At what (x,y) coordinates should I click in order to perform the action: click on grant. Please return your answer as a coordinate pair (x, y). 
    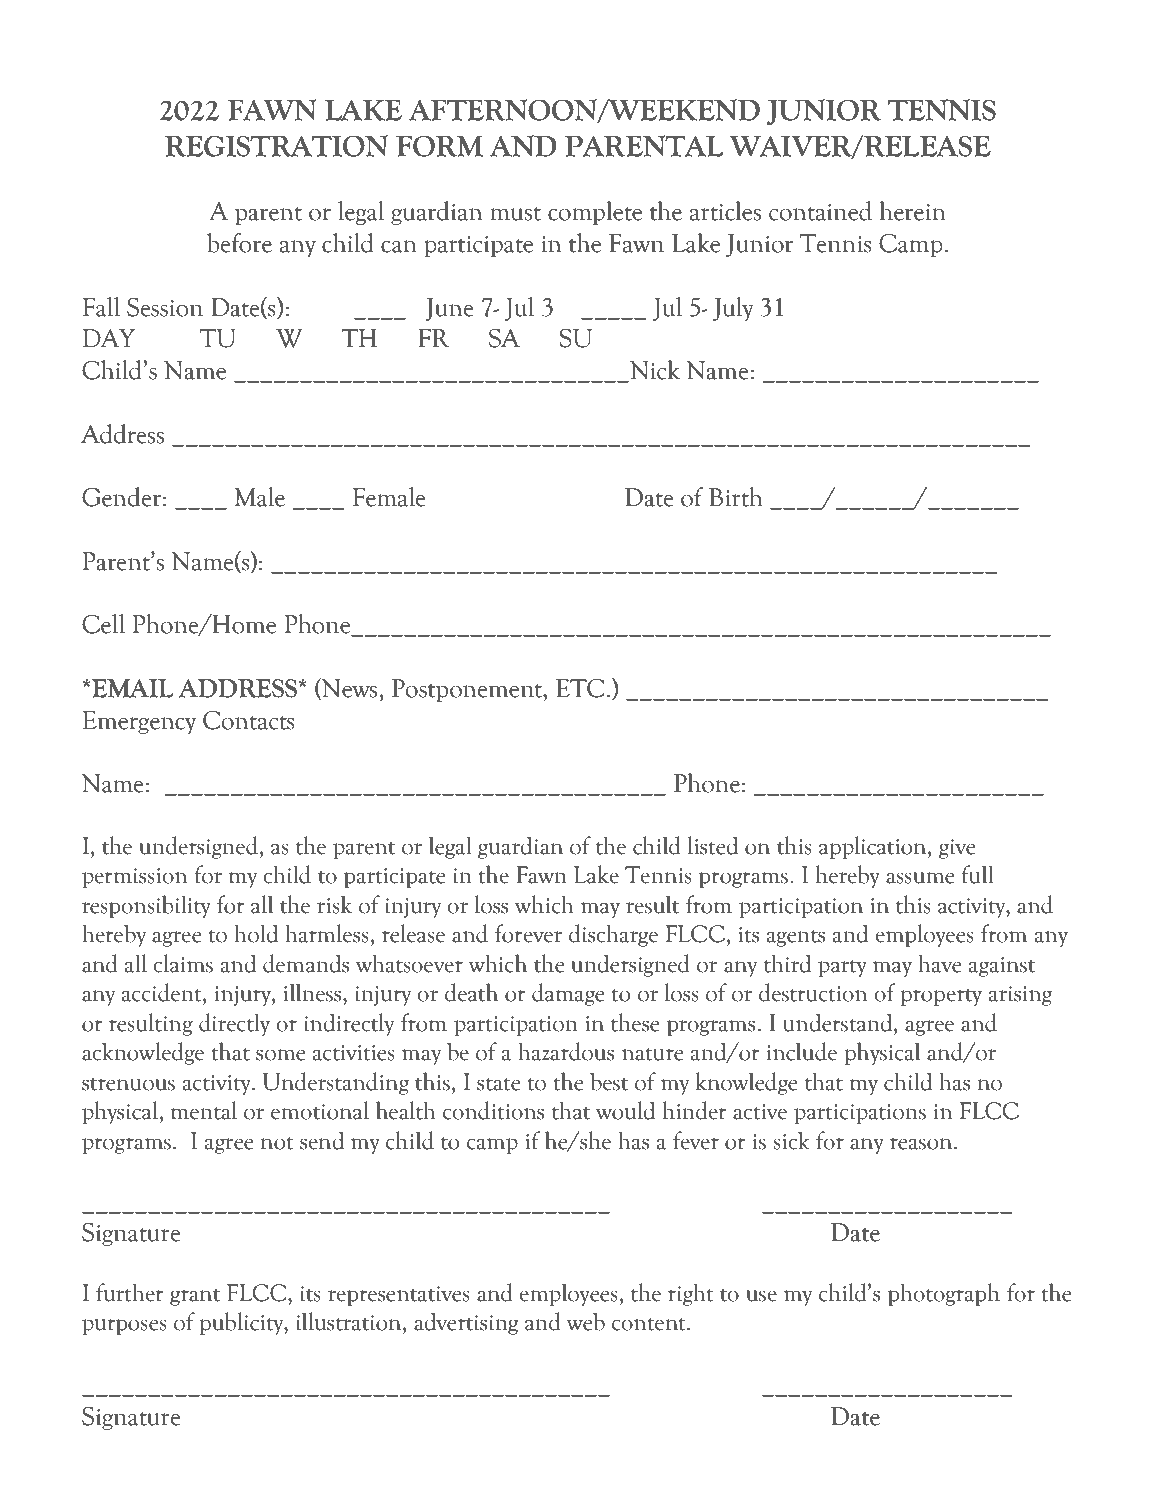
    Looking at the image, I should click on (195, 1297).
